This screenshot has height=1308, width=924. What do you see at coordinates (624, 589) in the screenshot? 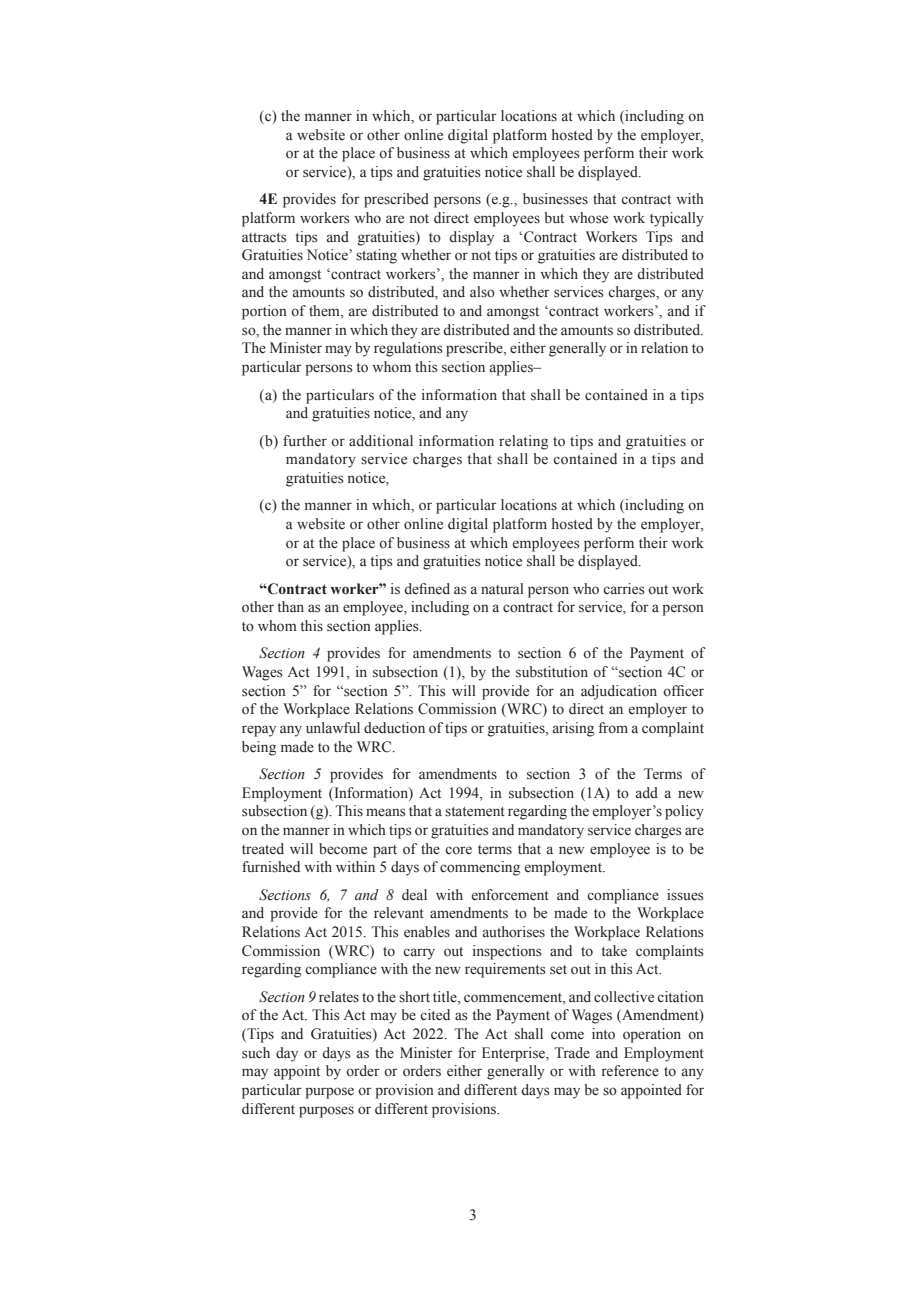
I see `carries` at bounding box center [624, 589].
